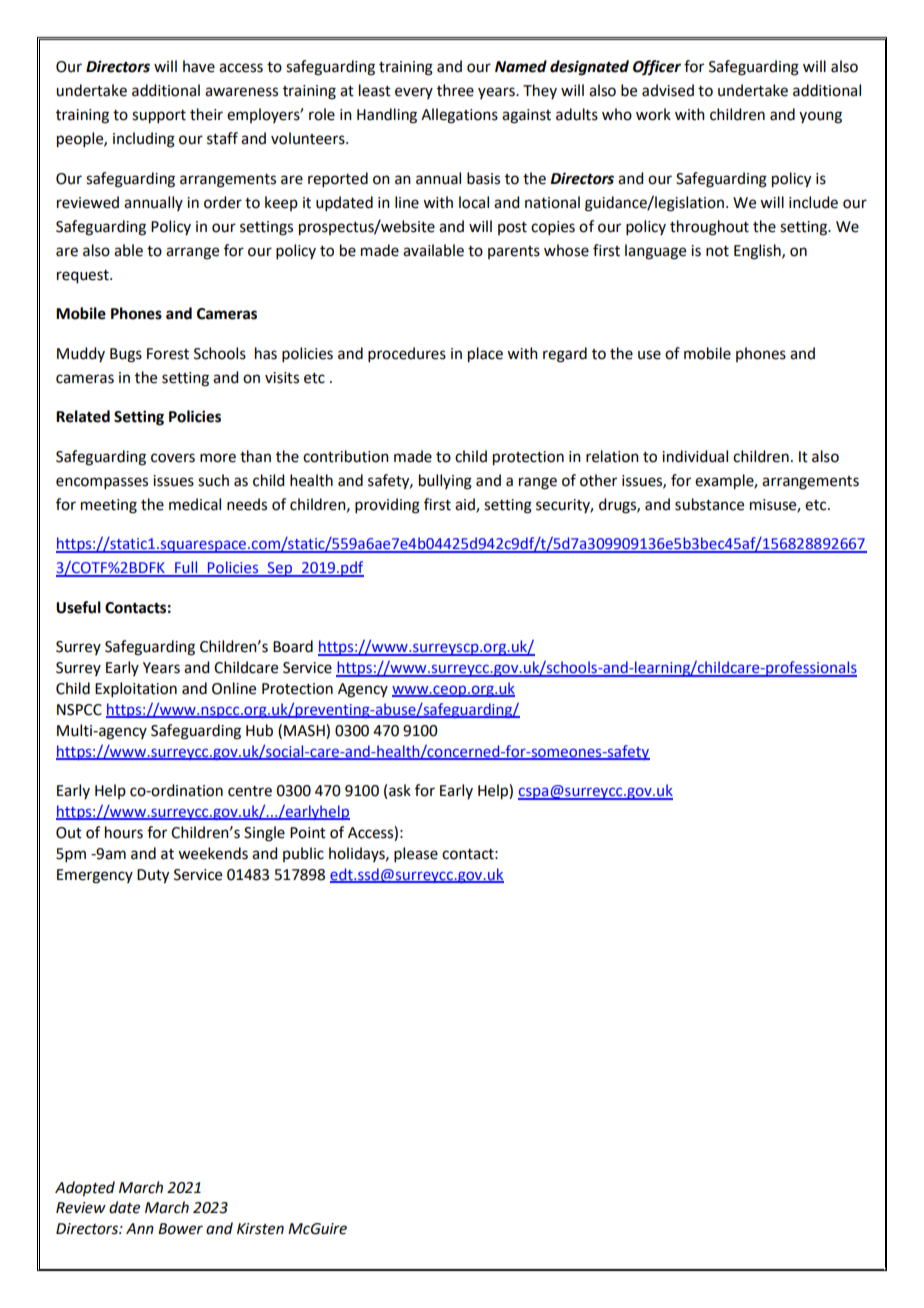 Image resolution: width=924 pixels, height=1308 pixels. Describe the element at coordinates (668, 90) in the document. I see `advised` at that location.
